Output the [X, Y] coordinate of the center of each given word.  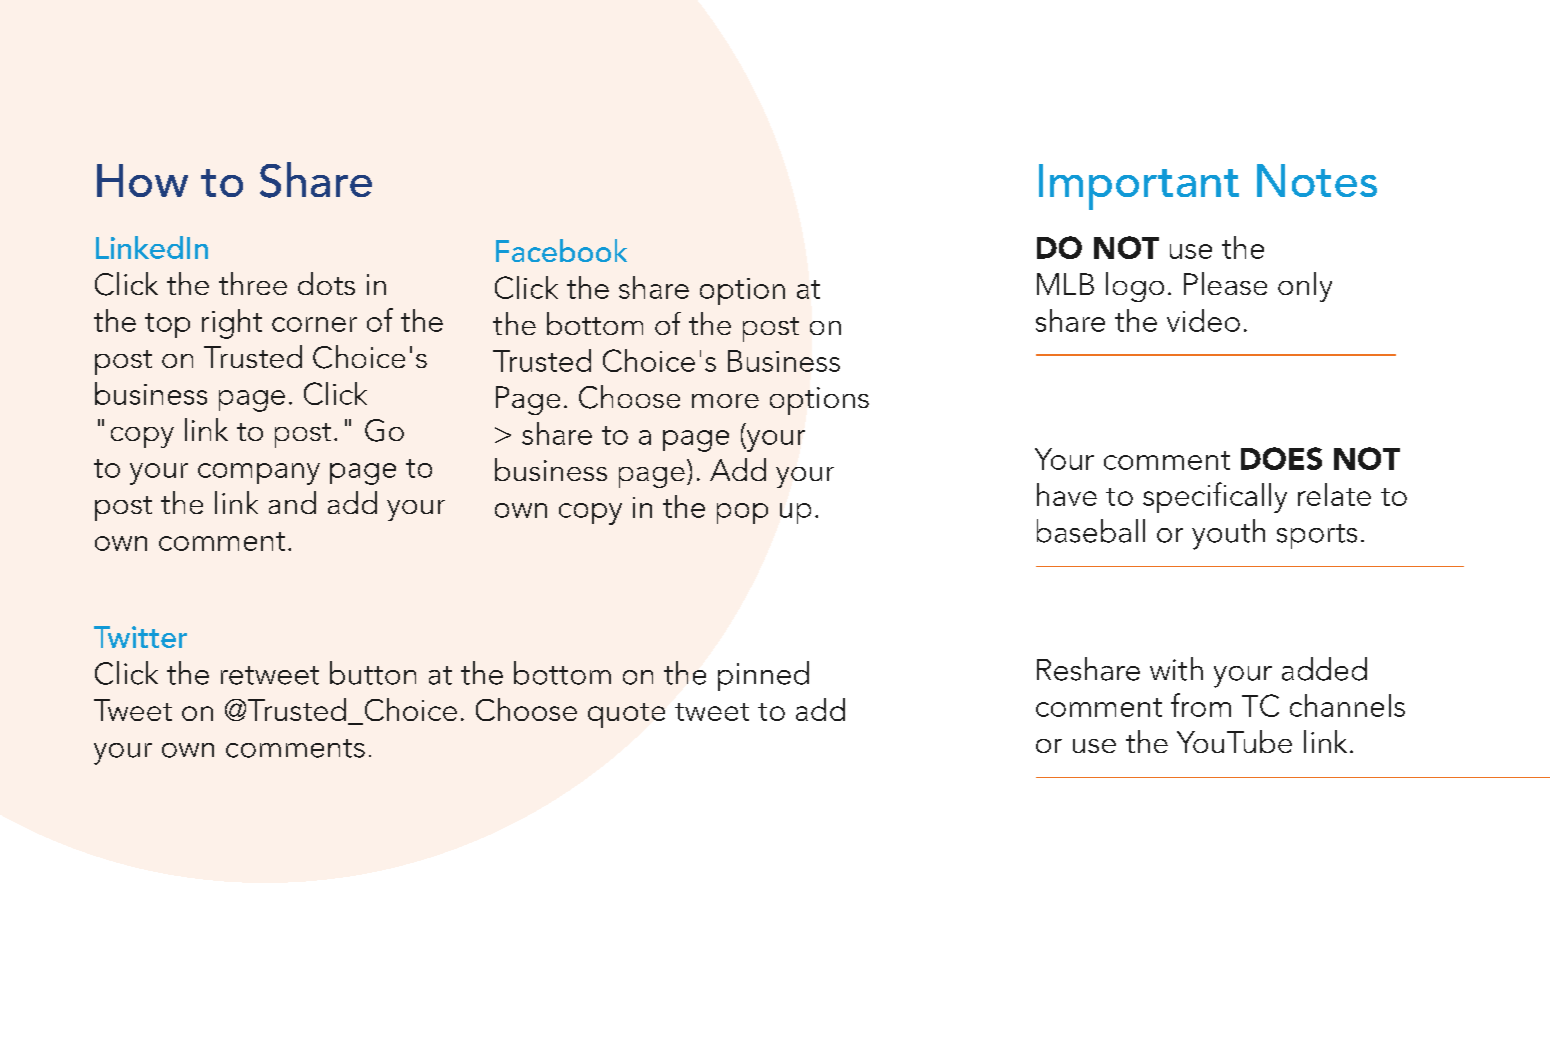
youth [1228, 534]
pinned [763, 676]
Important [1139, 187]
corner [314, 324]
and [292, 502]
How [142, 180]
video [1203, 320]
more [725, 401]
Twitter [140, 637]
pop [742, 513]
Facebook [561, 250]
